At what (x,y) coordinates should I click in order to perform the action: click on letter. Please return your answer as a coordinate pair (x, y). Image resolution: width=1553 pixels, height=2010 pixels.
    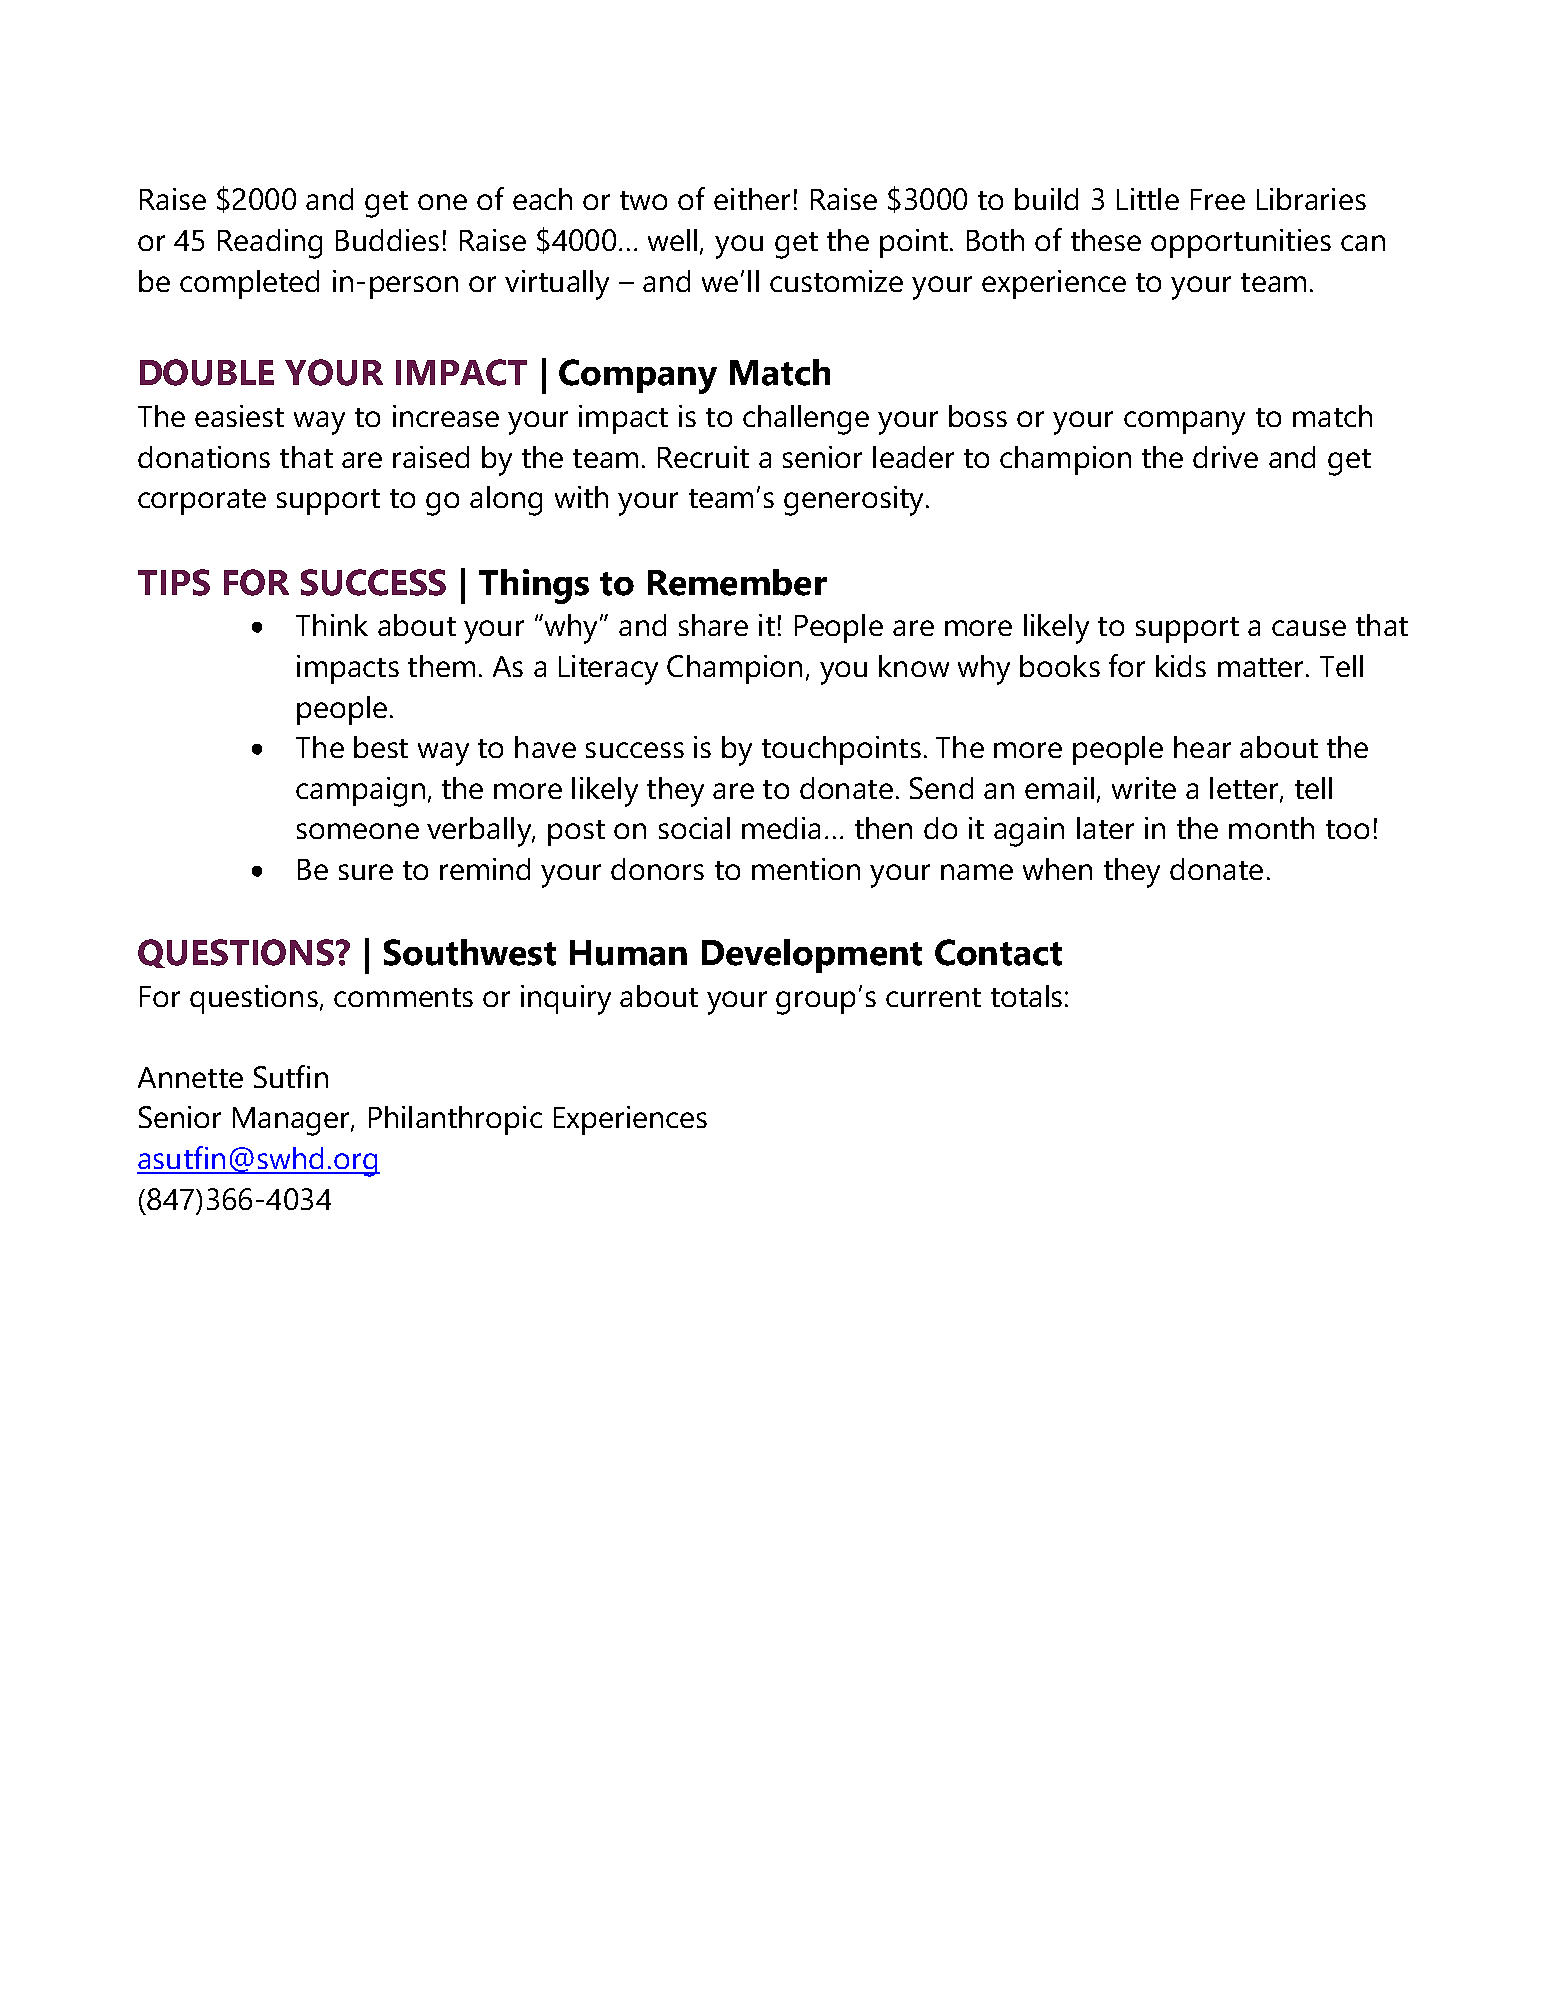
    Looking at the image, I should click on (1245, 789).
